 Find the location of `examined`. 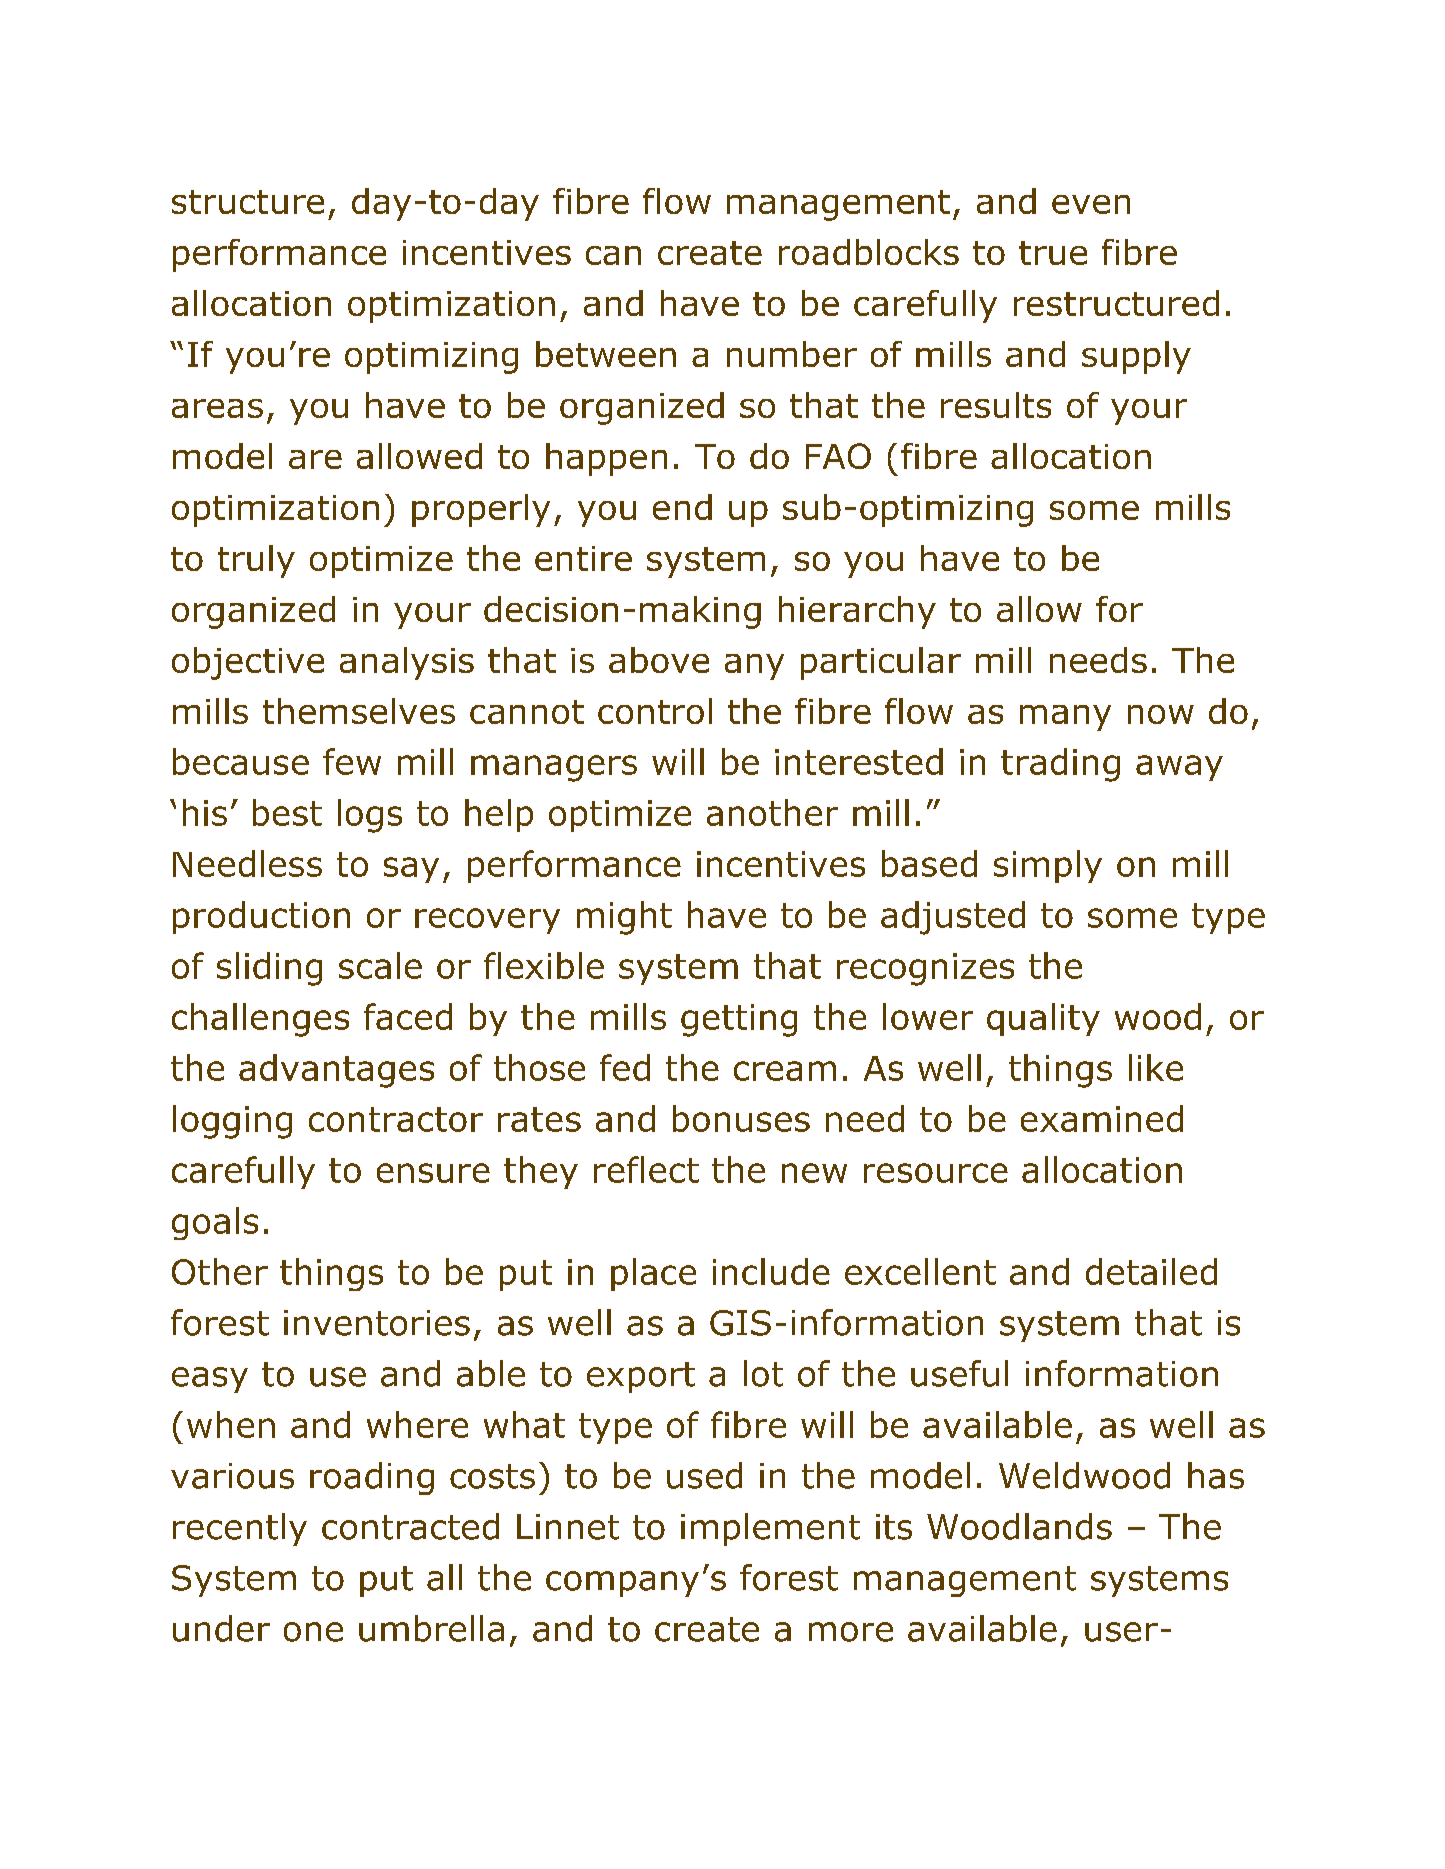

examined is located at coordinates (1102, 1118).
